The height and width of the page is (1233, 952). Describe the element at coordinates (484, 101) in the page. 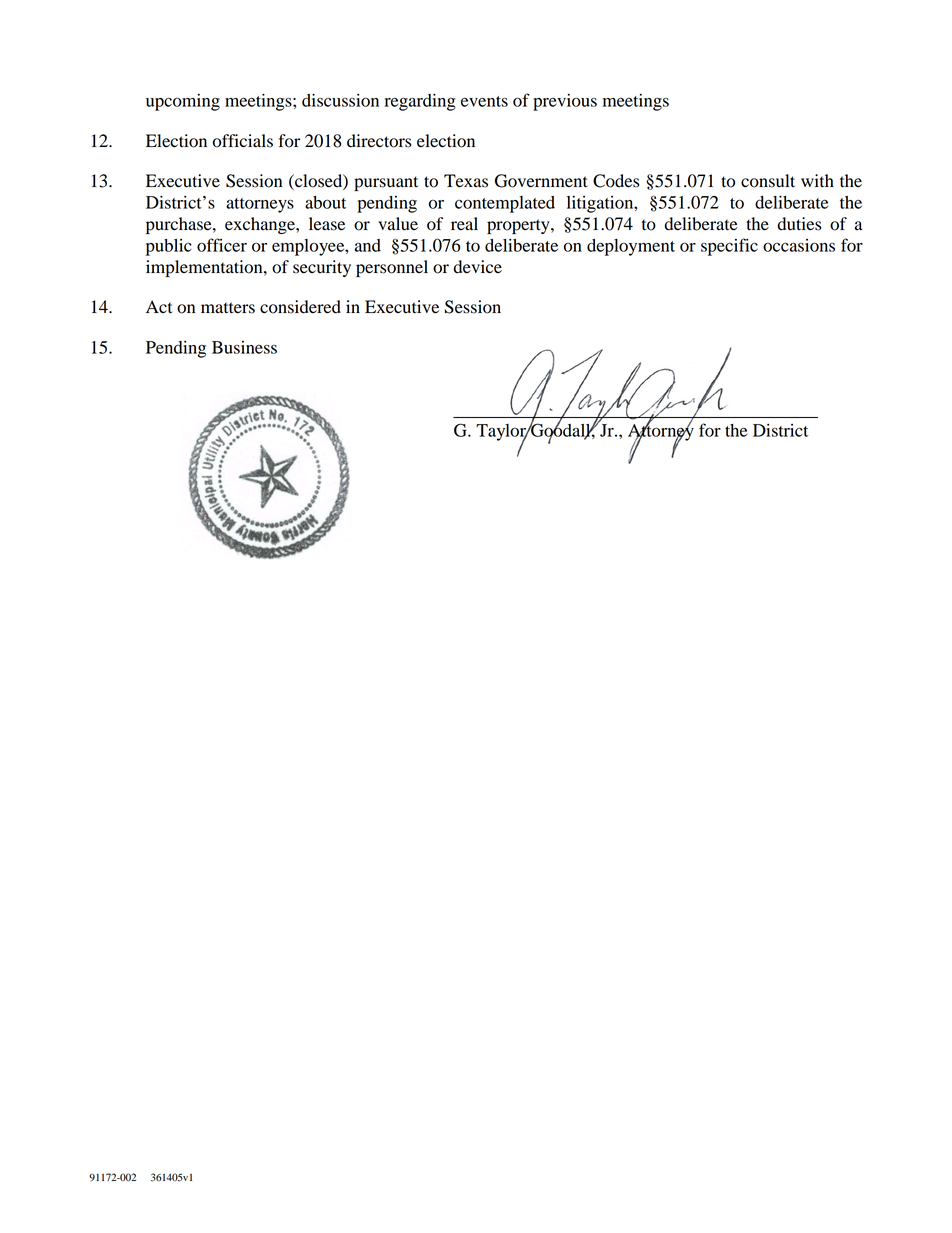

I see `events` at that location.
